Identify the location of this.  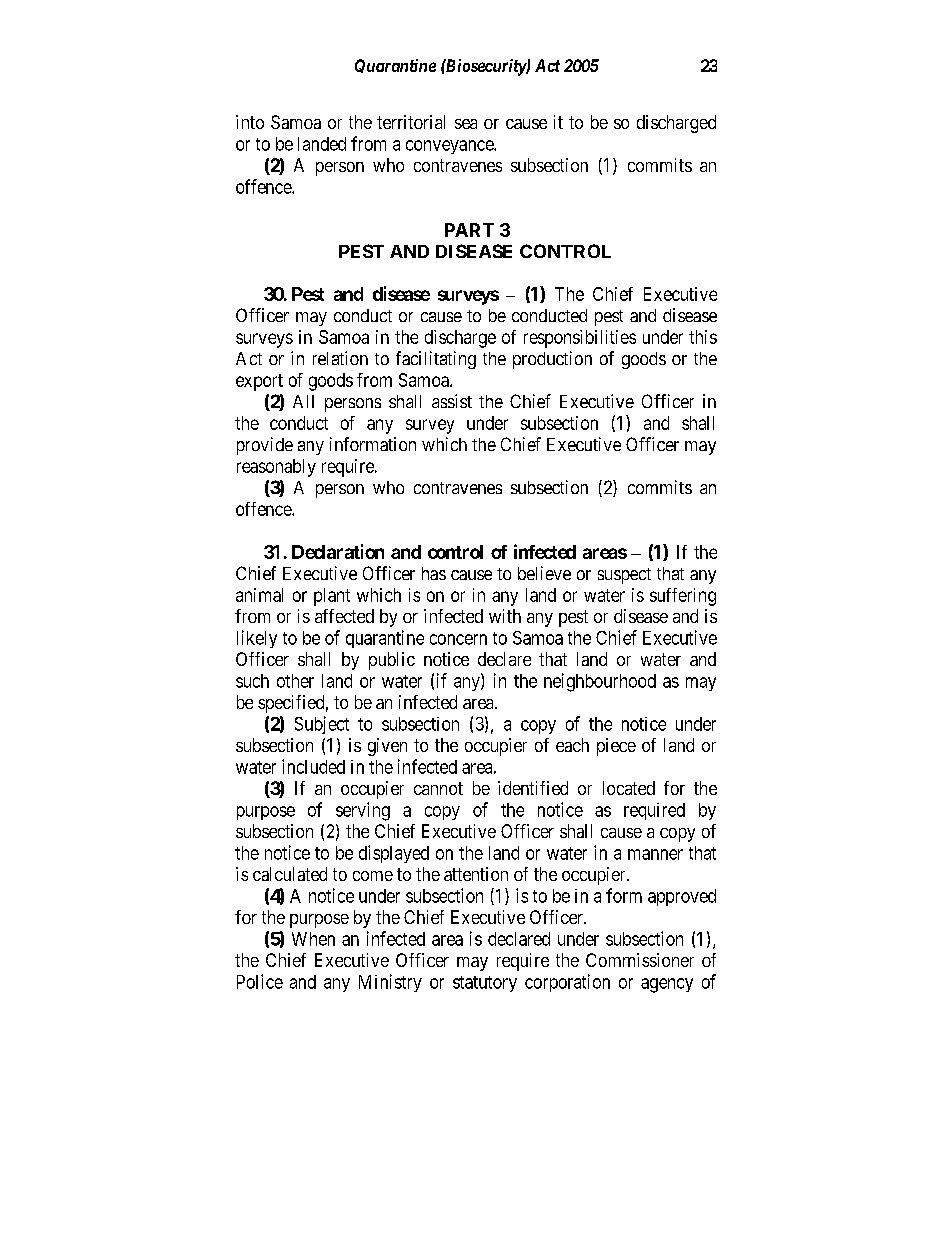
(703, 337).
